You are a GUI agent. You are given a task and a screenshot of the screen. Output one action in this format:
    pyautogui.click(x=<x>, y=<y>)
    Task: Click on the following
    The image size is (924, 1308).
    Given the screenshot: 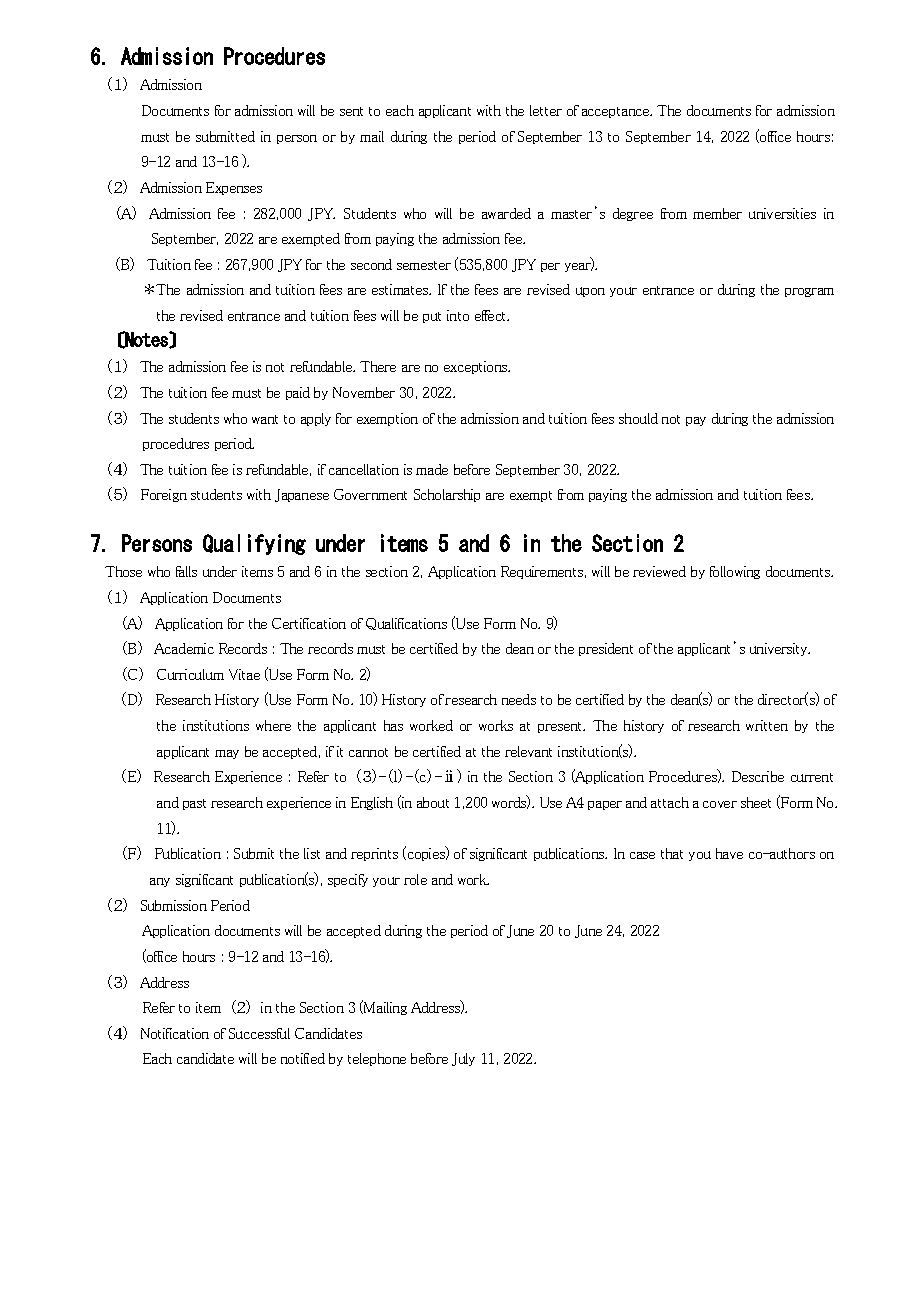 What is the action you would take?
    pyautogui.click(x=735, y=572)
